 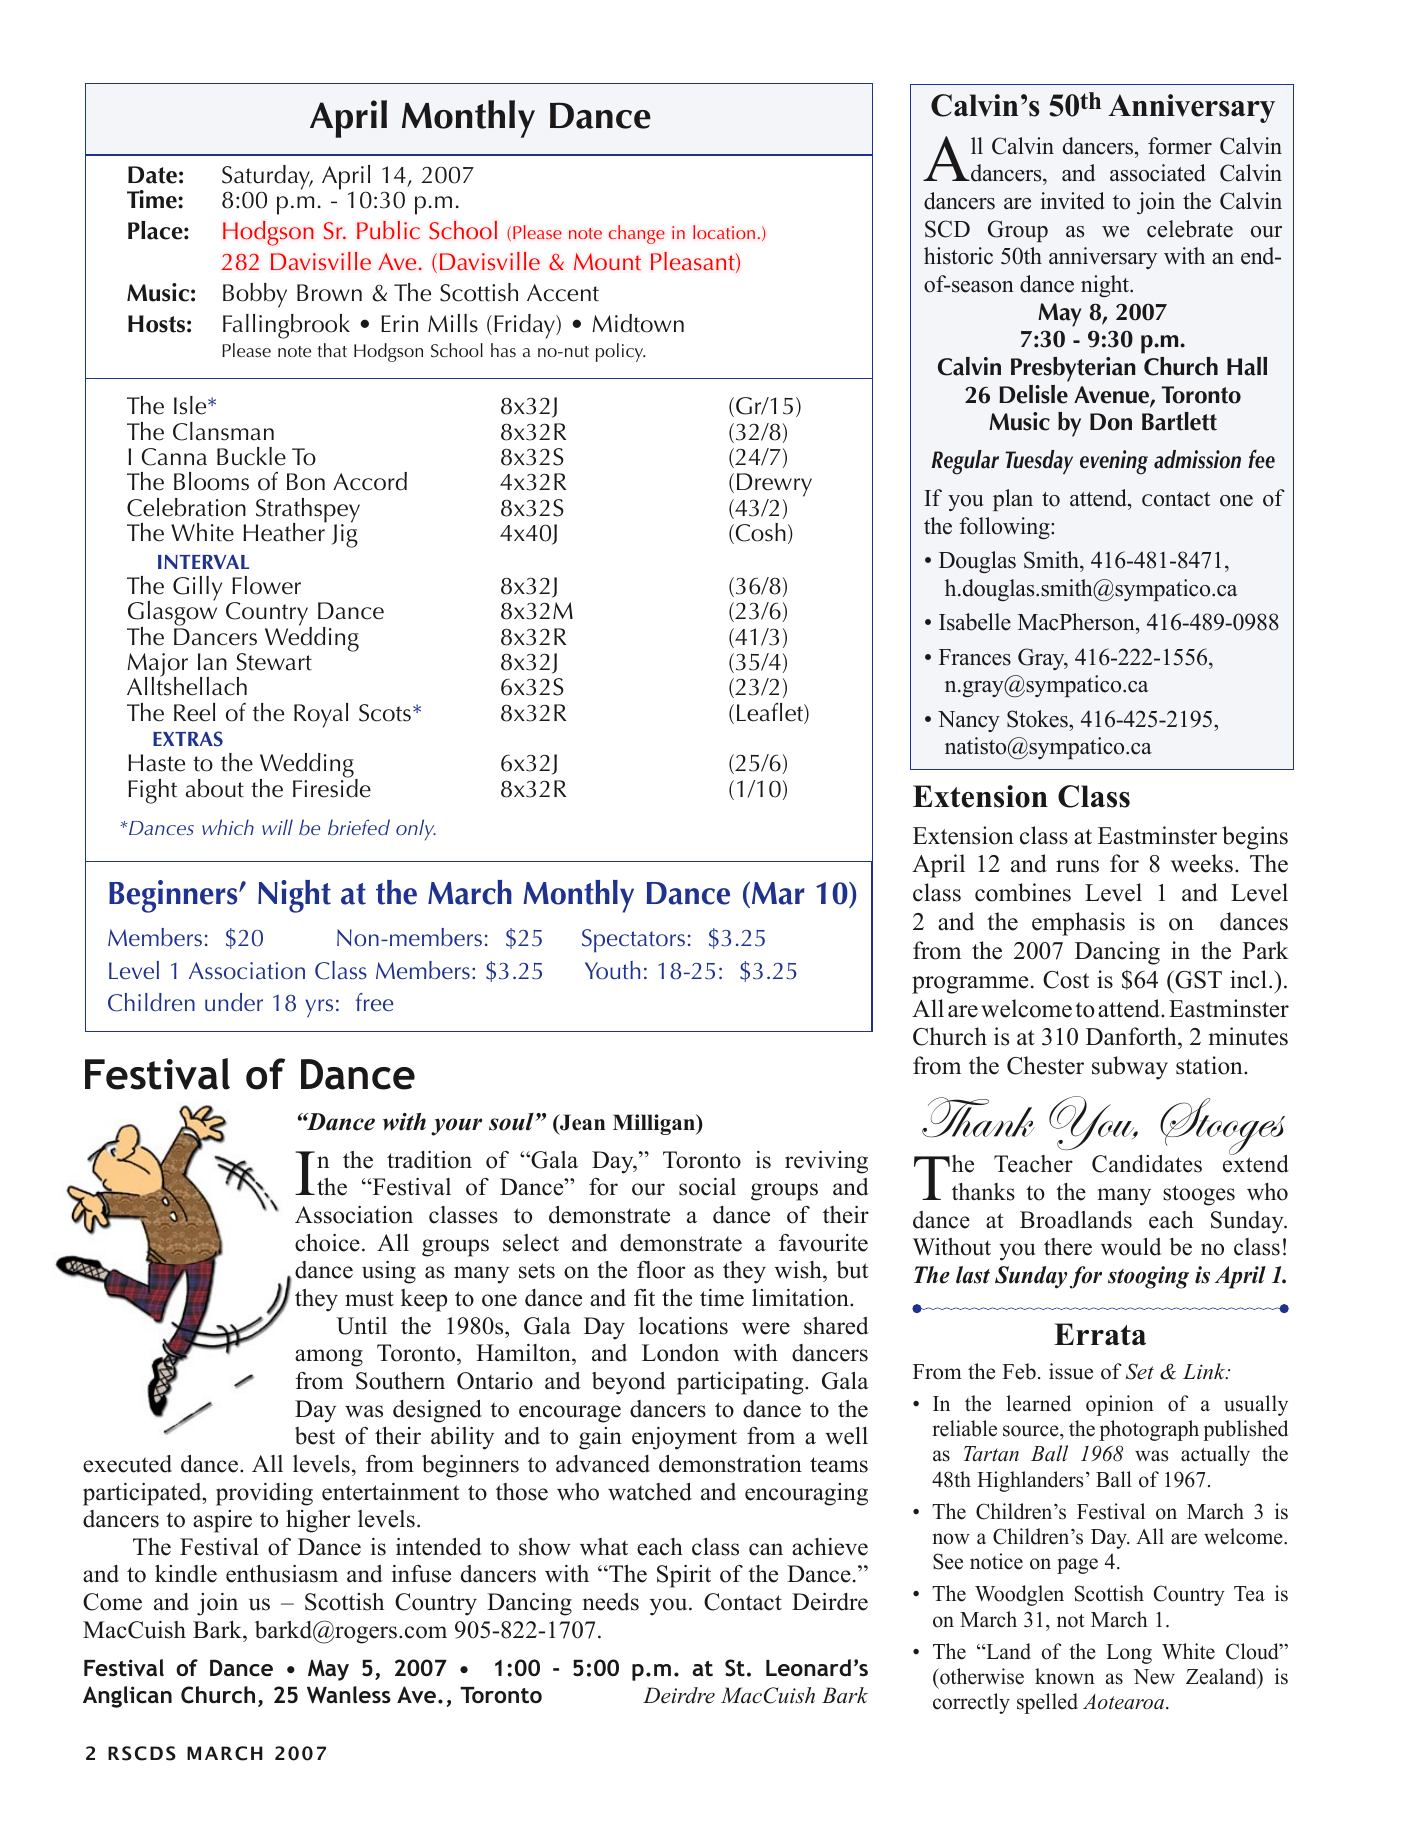 What do you see at coordinates (637, 234) in the image?
I see `change` at bounding box center [637, 234].
